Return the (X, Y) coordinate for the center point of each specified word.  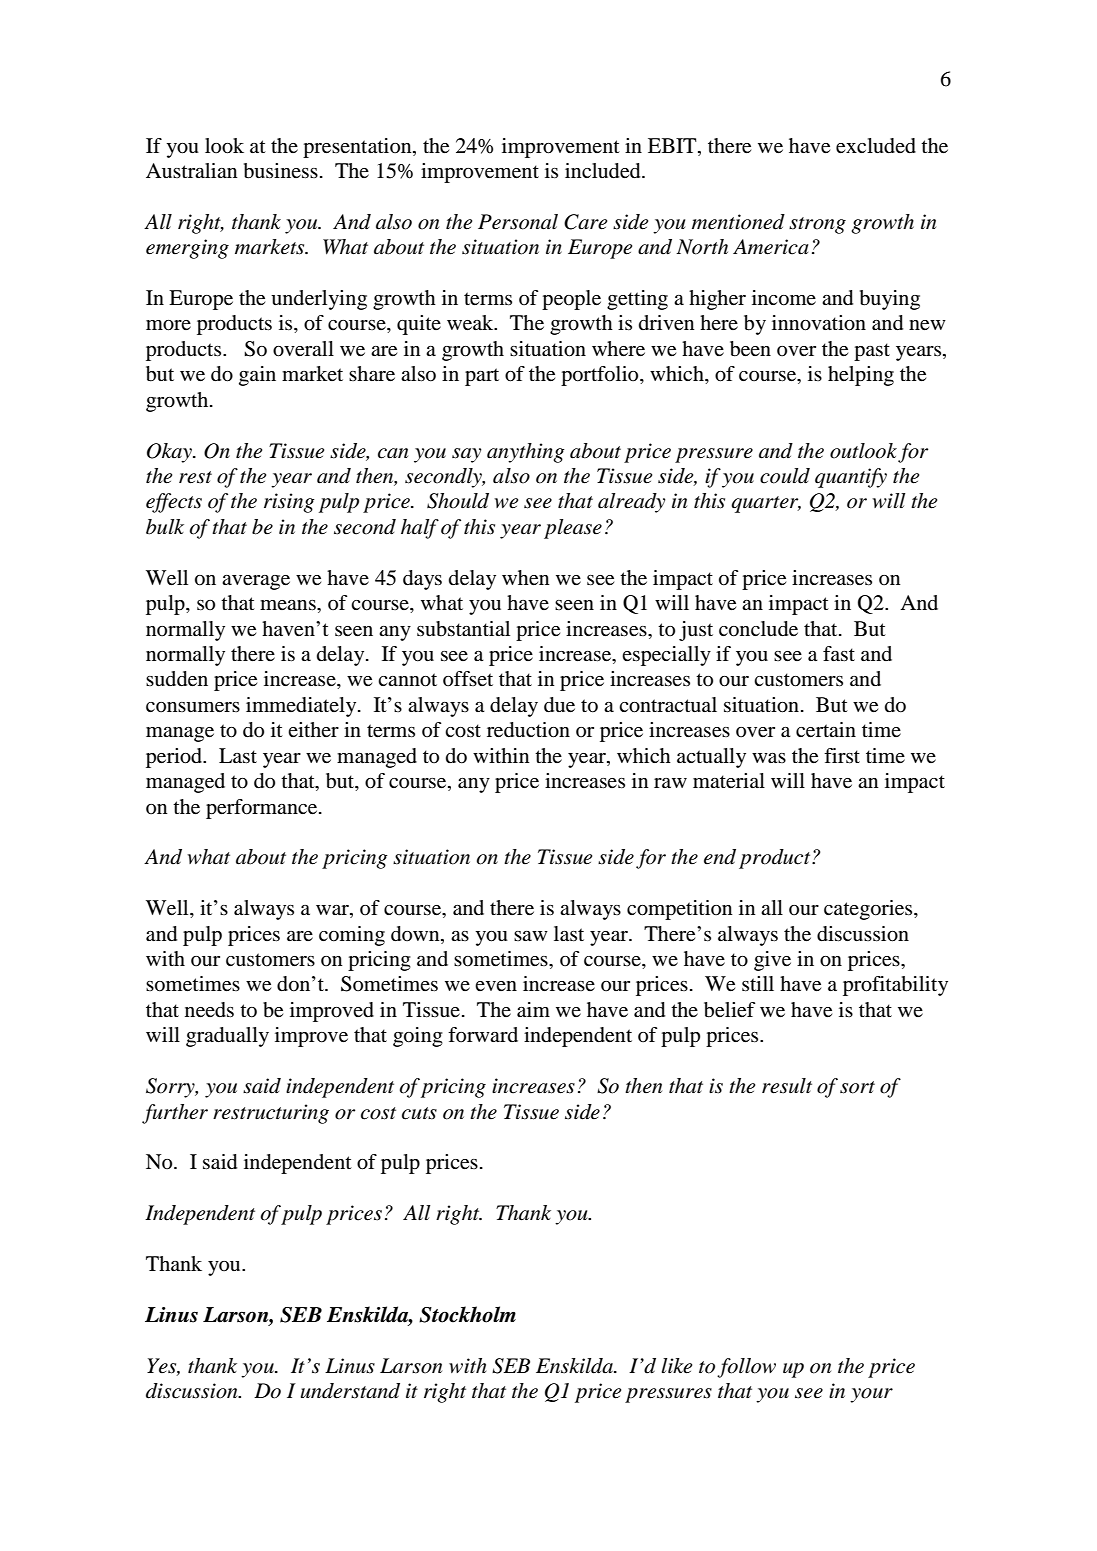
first (842, 755)
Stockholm (467, 1314)
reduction (528, 730)
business (281, 171)
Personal (518, 222)
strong (817, 225)
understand (350, 1391)
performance (263, 809)
